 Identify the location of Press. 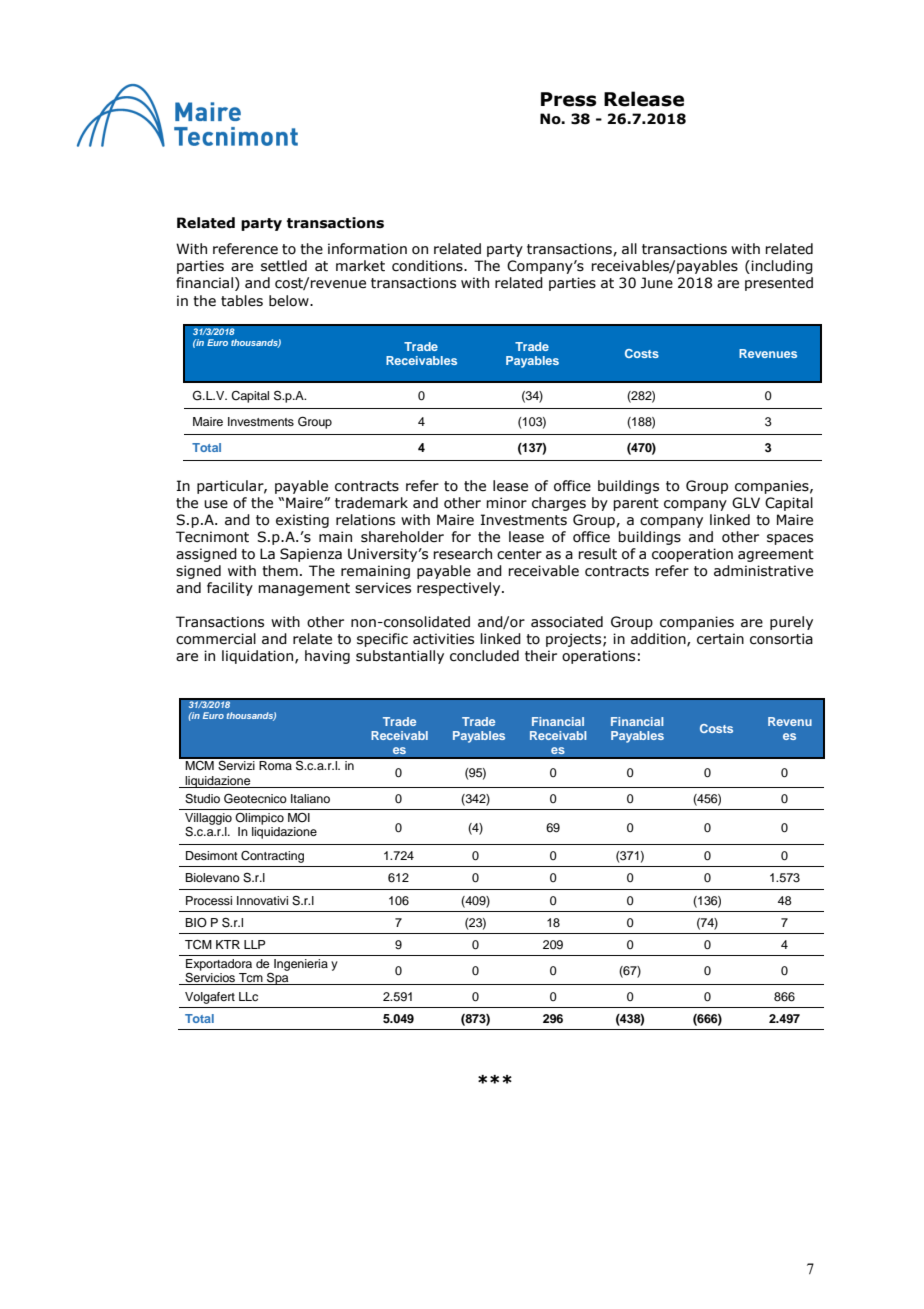
(568, 99).
